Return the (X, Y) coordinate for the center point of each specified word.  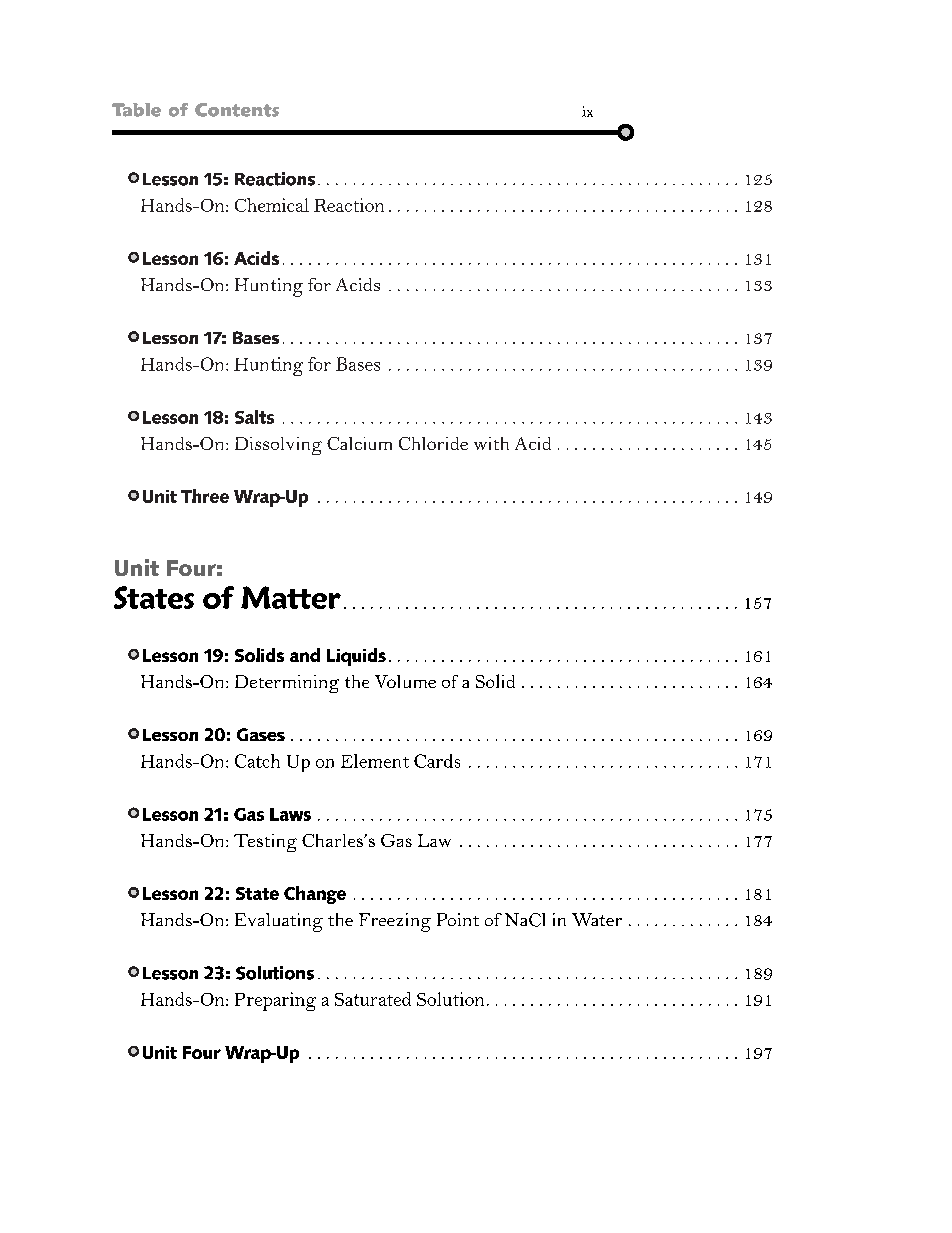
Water (597, 919)
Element (375, 761)
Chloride (433, 443)
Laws (290, 814)
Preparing (275, 1001)
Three (205, 496)
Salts (254, 417)
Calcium (359, 443)
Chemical (272, 205)
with (491, 443)
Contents (237, 110)
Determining (287, 684)
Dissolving (278, 446)
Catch (257, 761)
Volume (405, 681)
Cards (437, 761)
